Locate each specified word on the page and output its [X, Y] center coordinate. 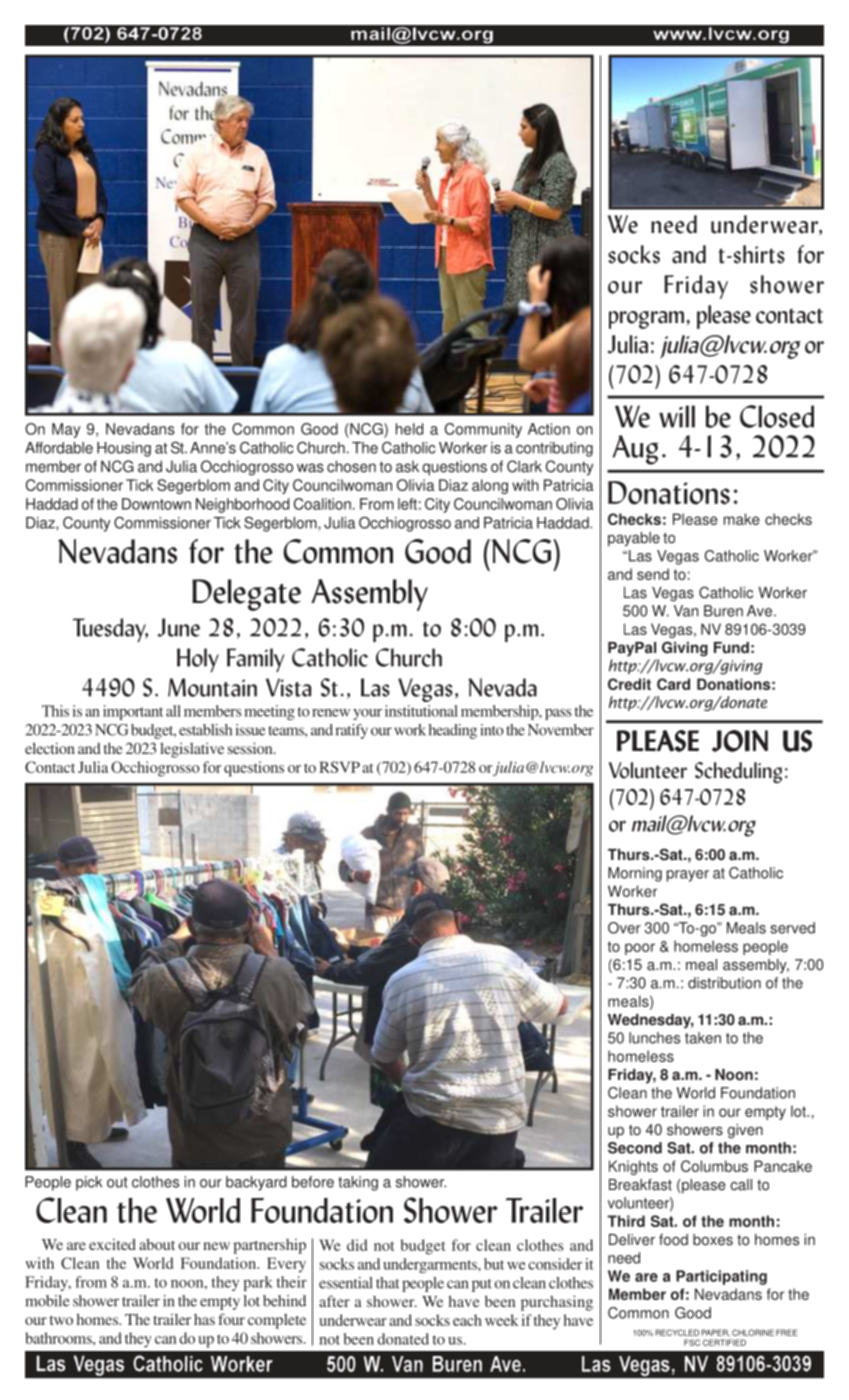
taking [358, 1183]
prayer [688, 876]
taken [703, 1038]
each [467, 1320]
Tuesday [110, 630]
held [409, 429]
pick [89, 1183]
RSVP [339, 767]
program [646, 320]
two [61, 1320]
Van [686, 611]
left [407, 504]
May [66, 430]
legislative [192, 750]
